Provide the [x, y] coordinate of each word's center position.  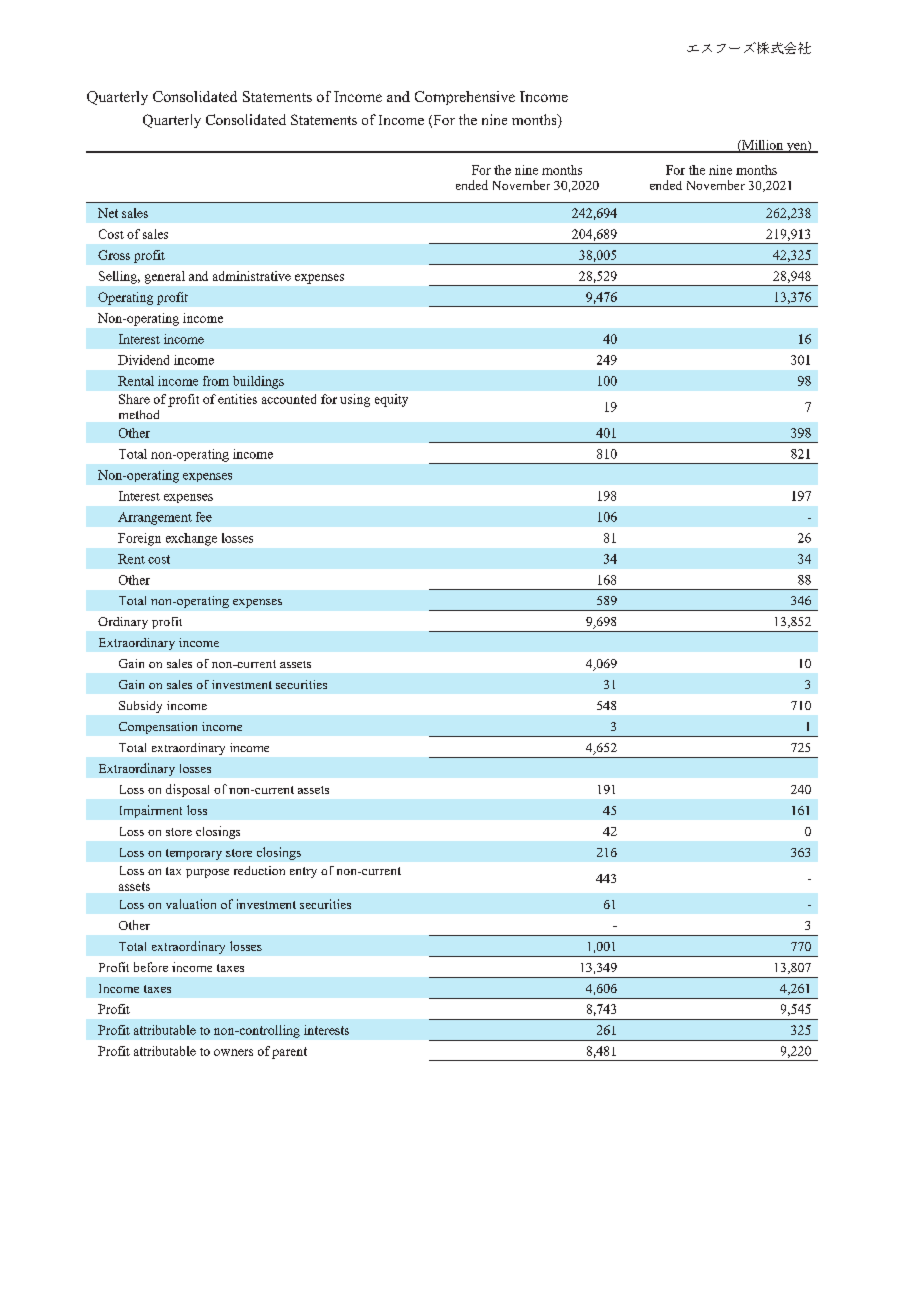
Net [108, 213]
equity [391, 400]
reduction [259, 870]
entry [303, 872]
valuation [191, 904]
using [355, 400]
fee [204, 517]
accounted [289, 399]
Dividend [143, 360]
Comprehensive [465, 98]
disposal [187, 790]
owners [233, 1052]
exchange [191, 539]
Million [763, 146]
